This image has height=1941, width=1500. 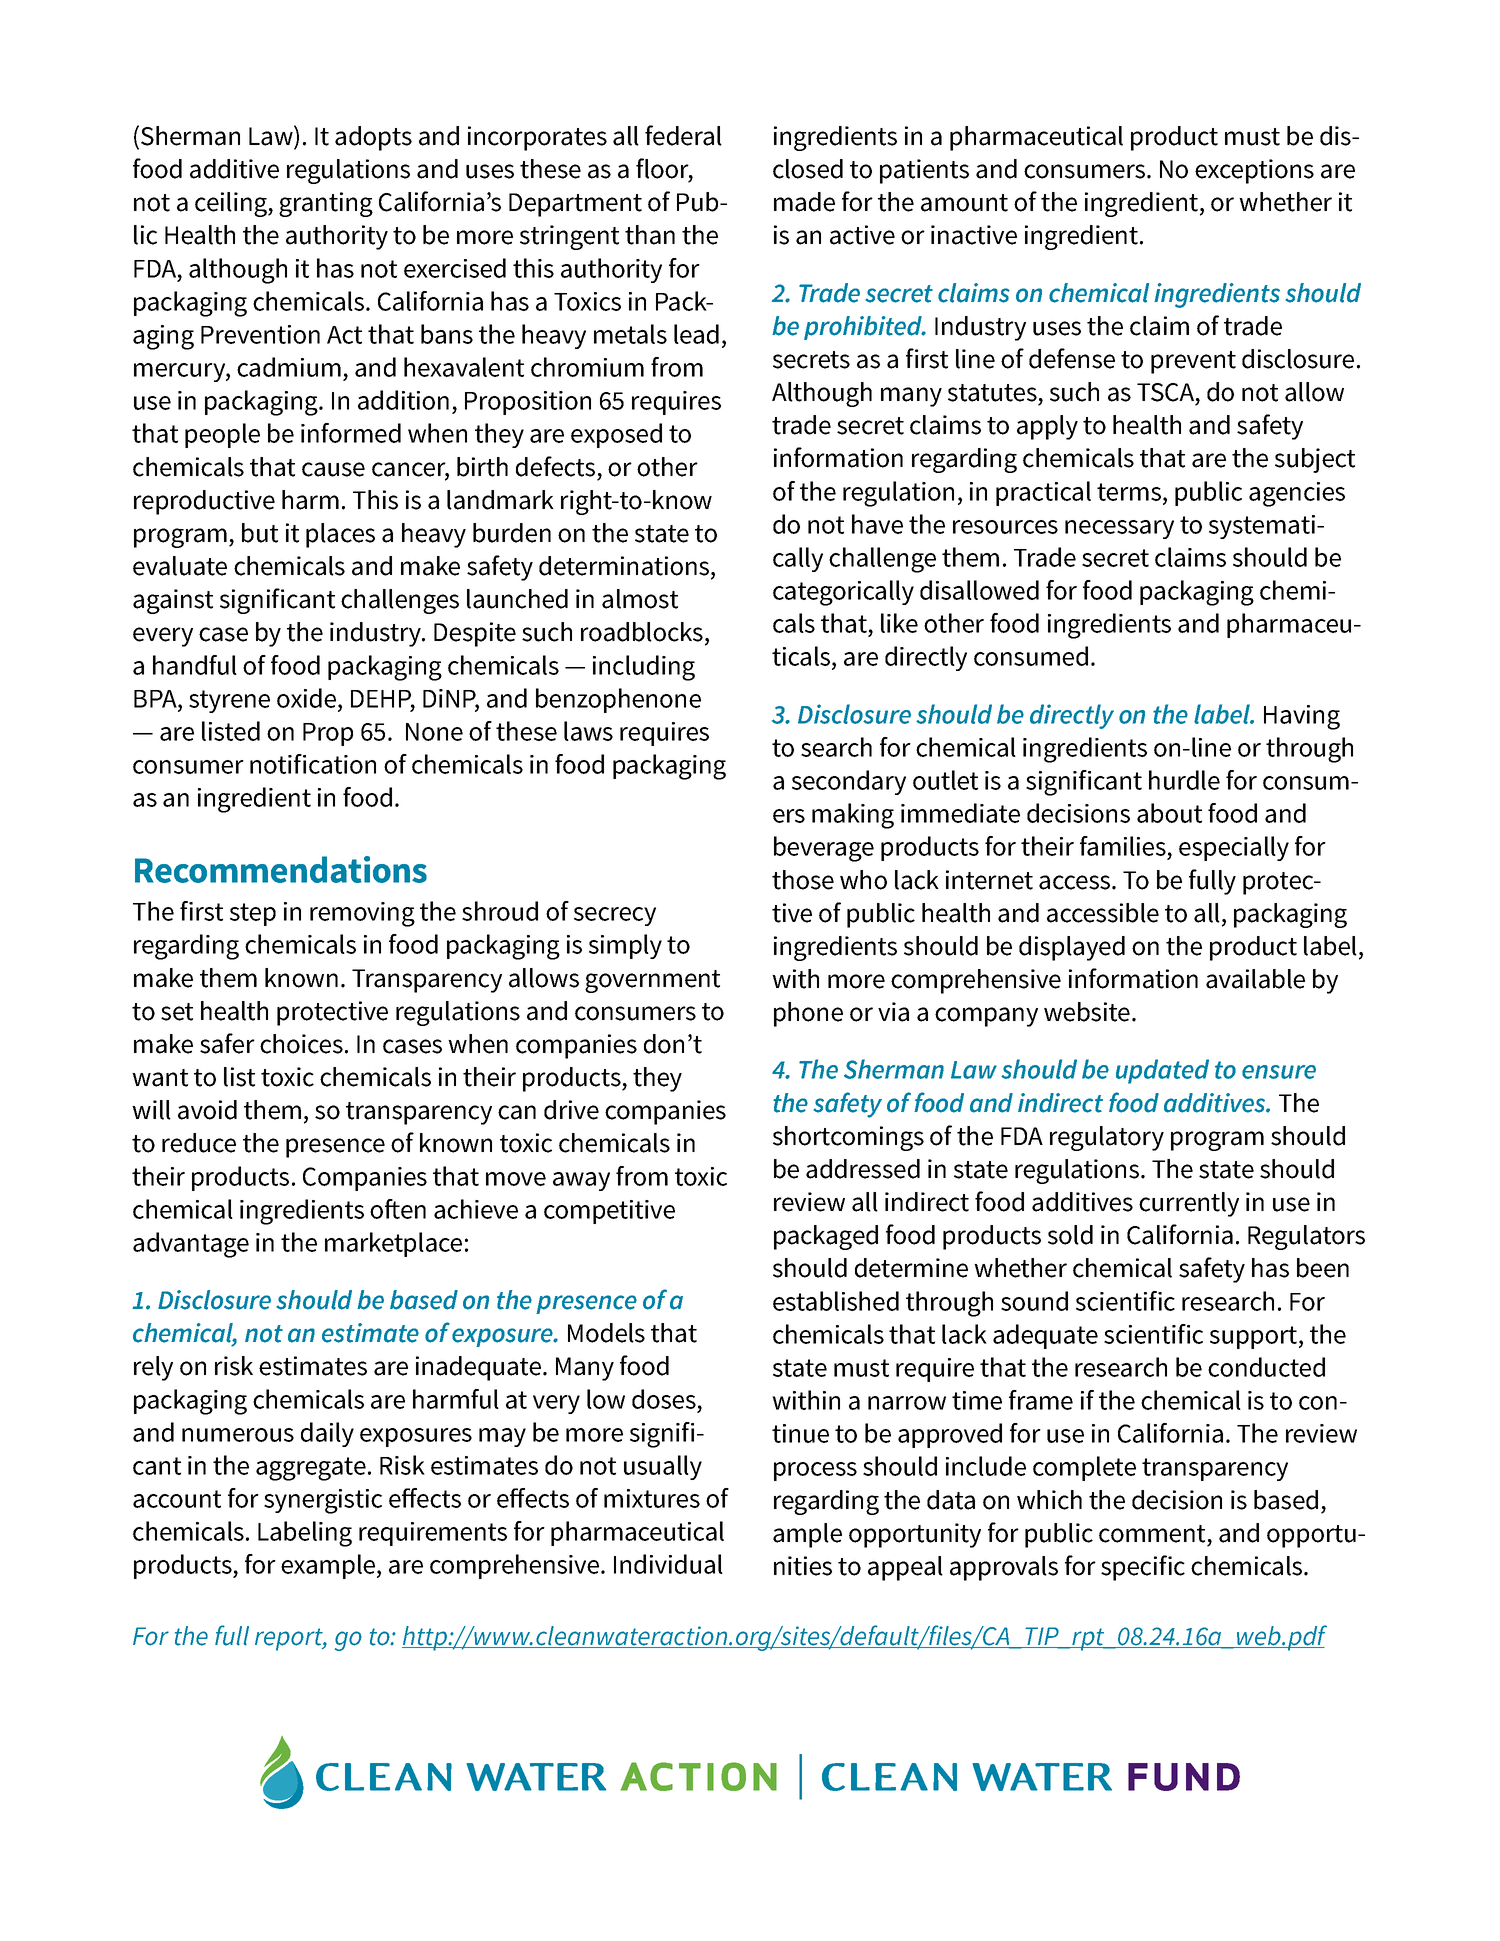 What do you see at coordinates (616, 435) in the image?
I see `exposed` at bounding box center [616, 435].
